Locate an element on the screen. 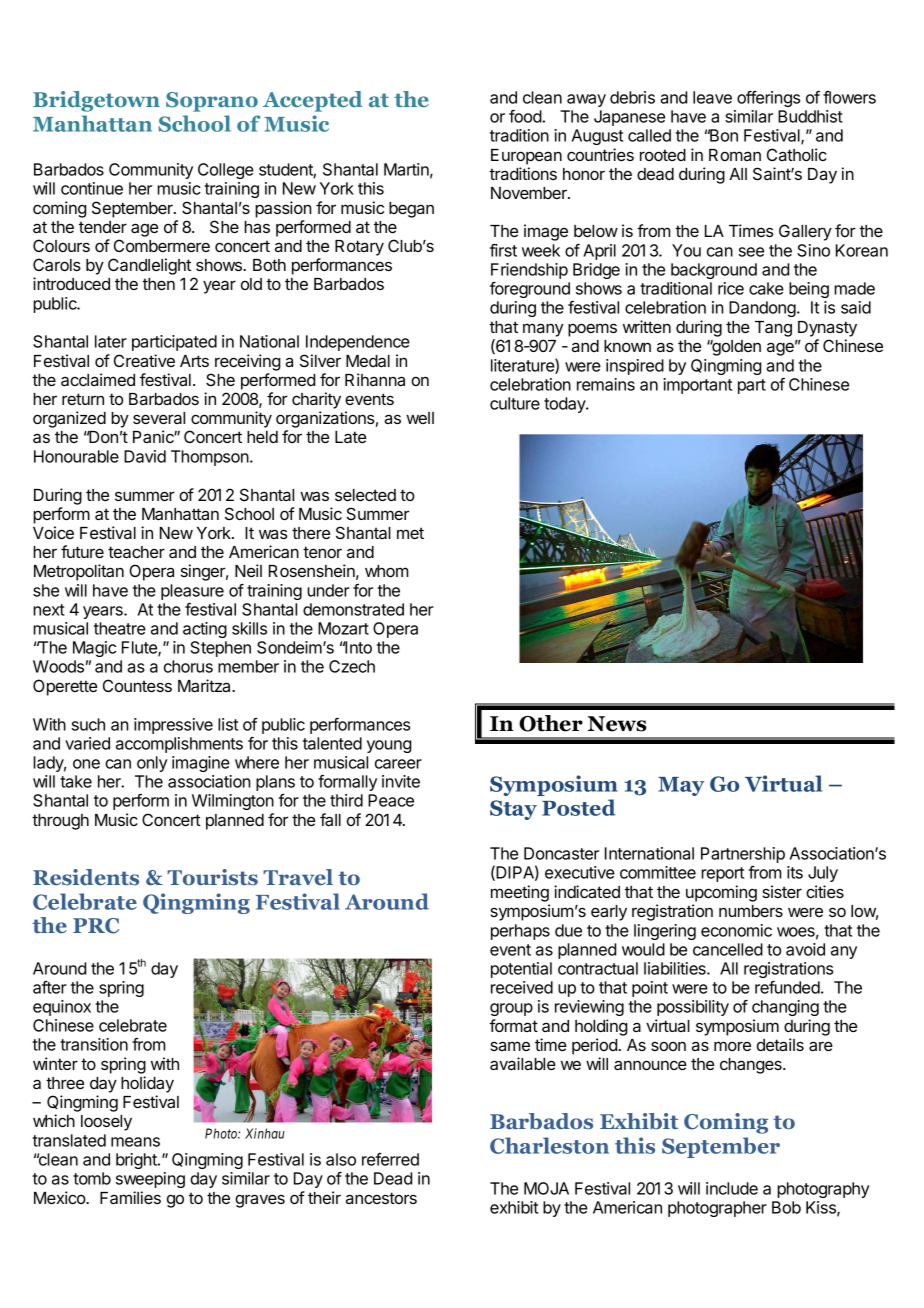 This screenshot has height=1308, width=924. theatre is located at coordinates (120, 628).
